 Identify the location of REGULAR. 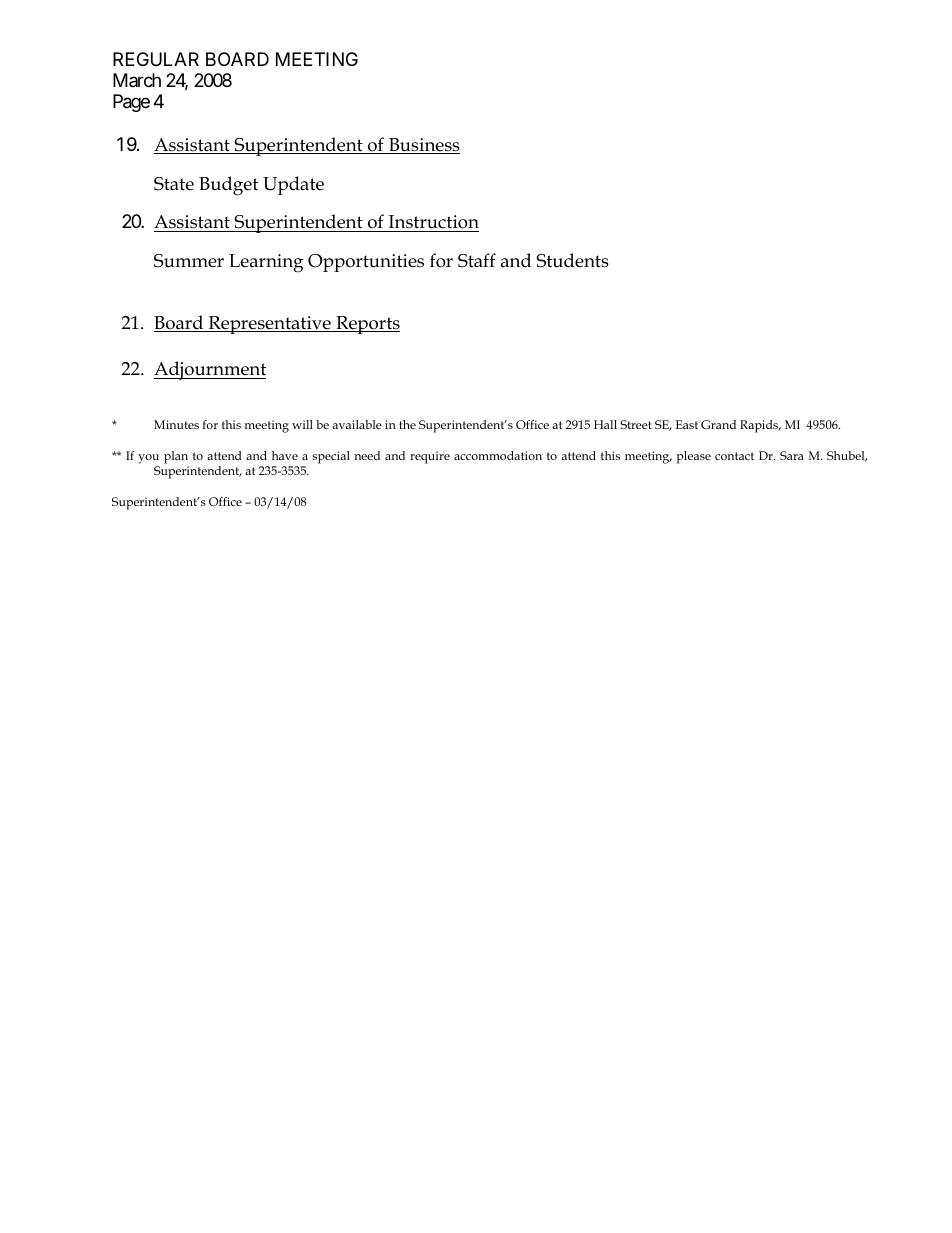
(156, 59).
